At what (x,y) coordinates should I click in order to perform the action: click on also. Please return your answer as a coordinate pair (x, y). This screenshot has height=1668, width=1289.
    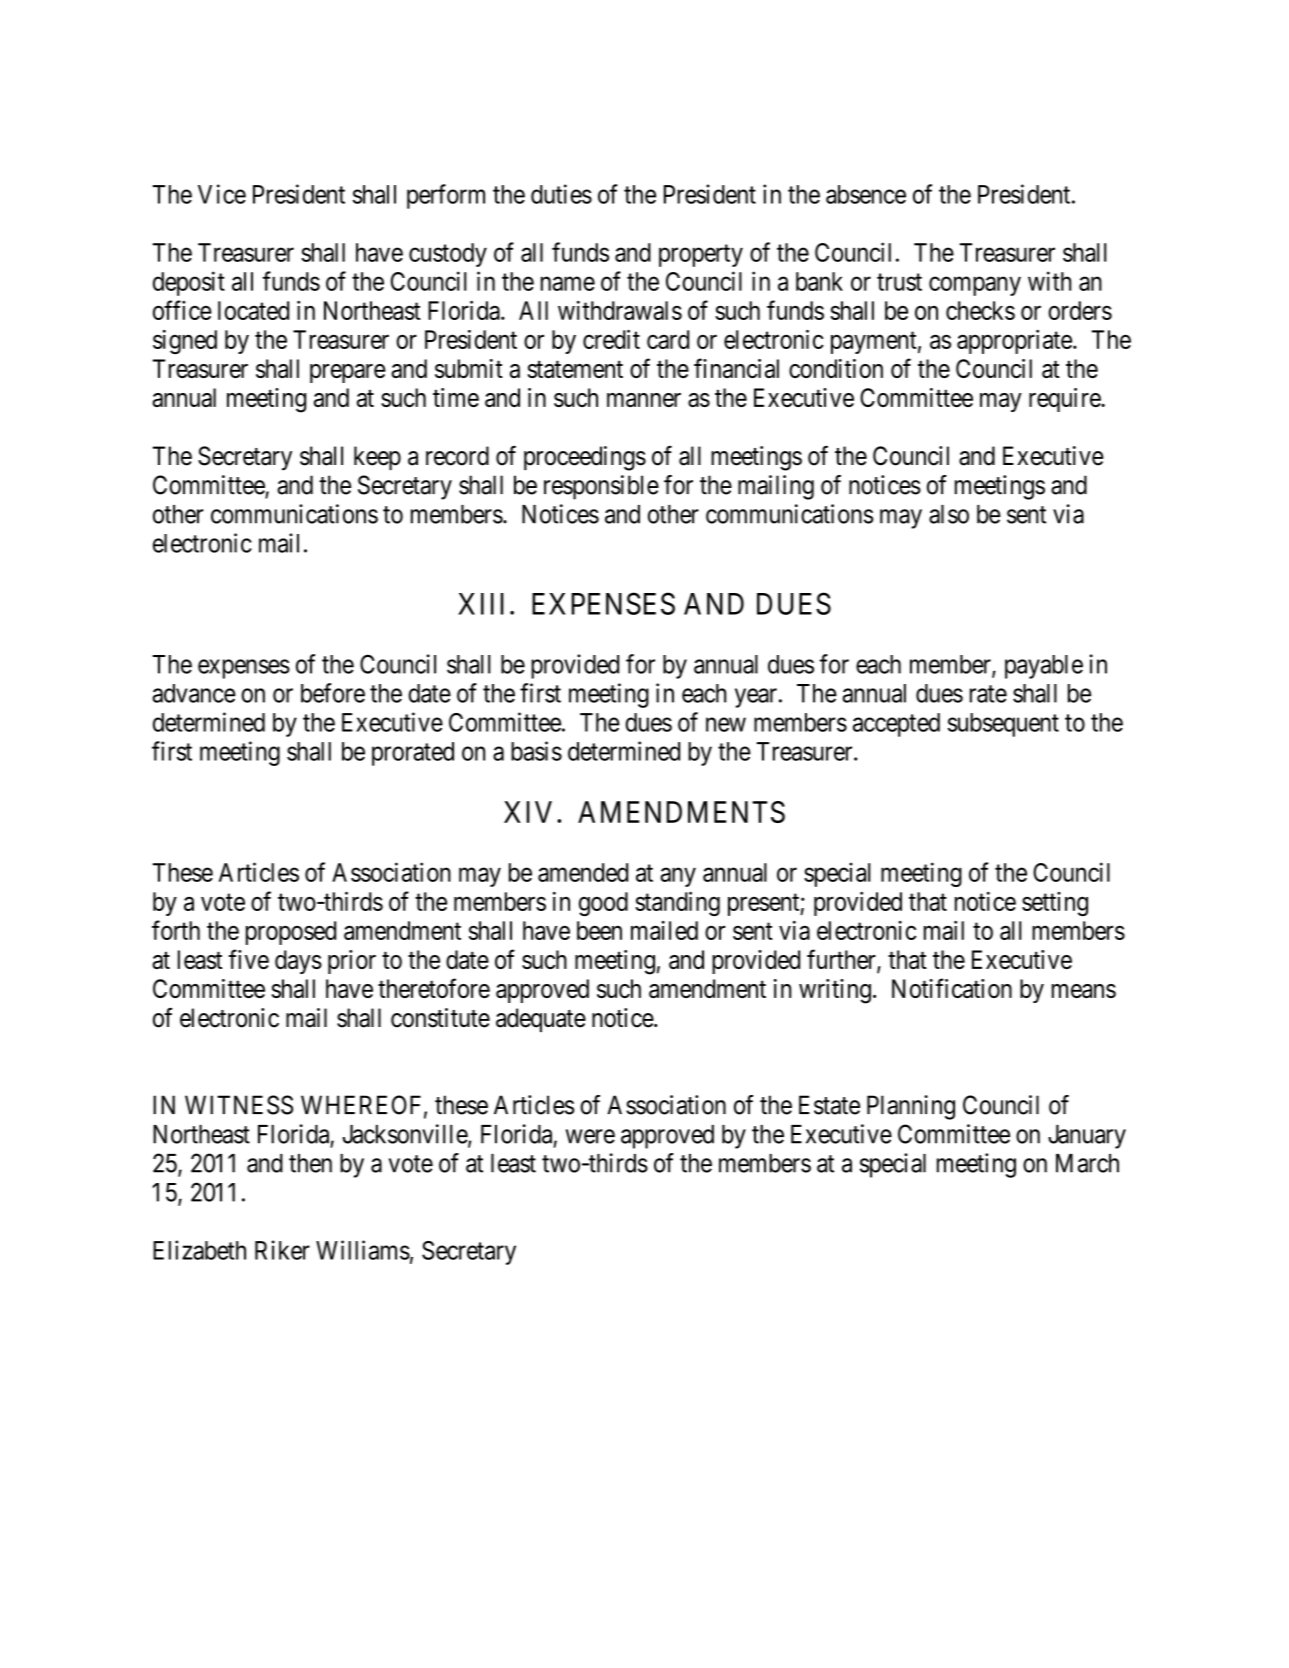
    Looking at the image, I should click on (949, 514).
